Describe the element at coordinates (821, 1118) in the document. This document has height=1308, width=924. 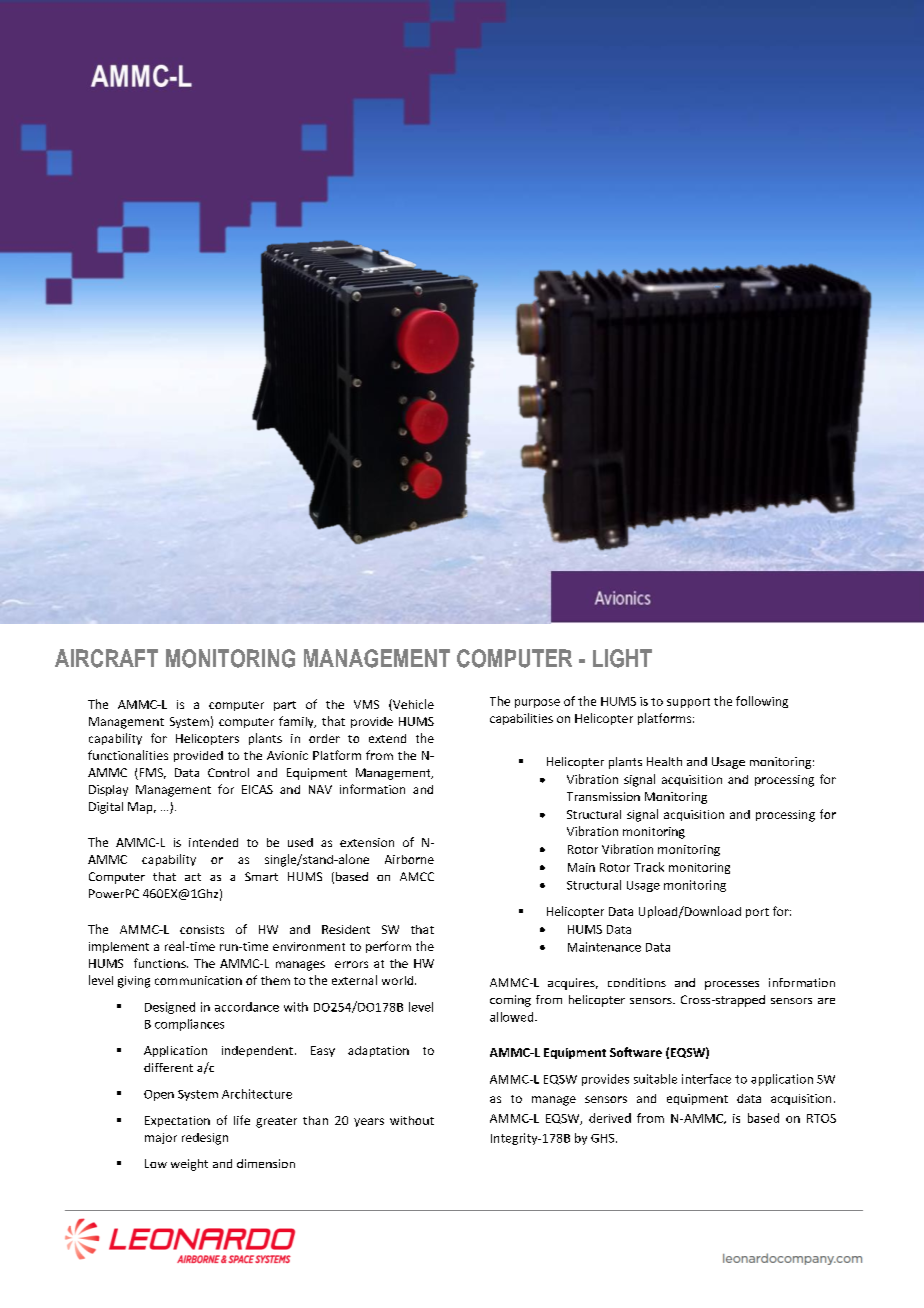
I see `RTOS` at that location.
